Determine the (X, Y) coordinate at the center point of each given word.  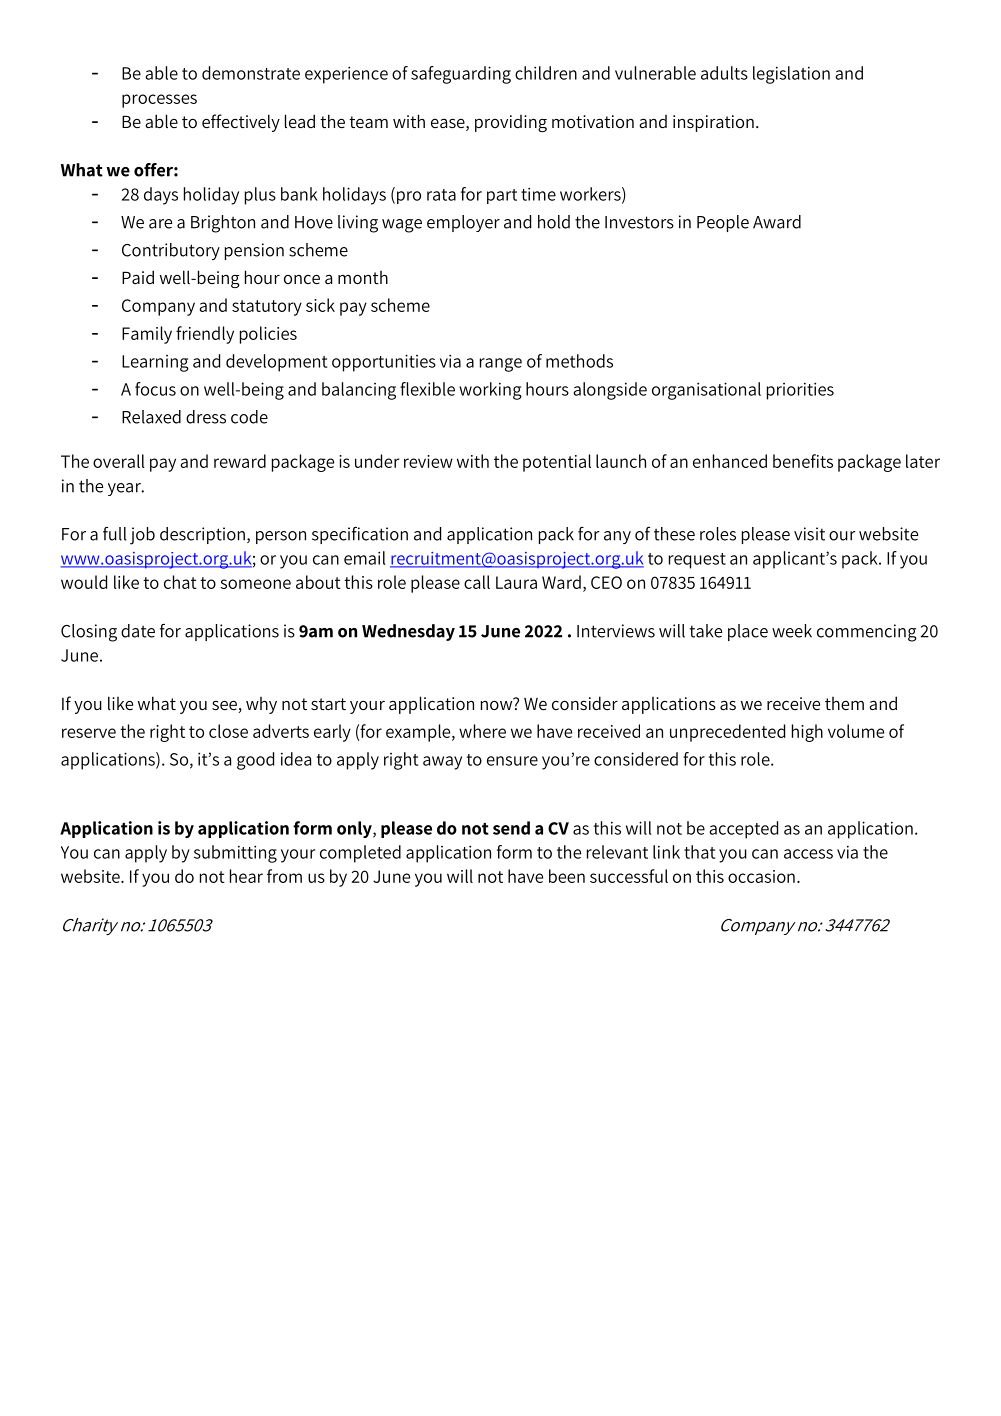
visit (809, 534)
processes (159, 101)
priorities (800, 391)
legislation (791, 75)
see (225, 707)
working (490, 391)
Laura (516, 582)
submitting (235, 854)
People (723, 223)
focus (155, 389)
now (498, 704)
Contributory (171, 251)
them (844, 703)
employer (463, 223)
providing (511, 123)
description (202, 535)
